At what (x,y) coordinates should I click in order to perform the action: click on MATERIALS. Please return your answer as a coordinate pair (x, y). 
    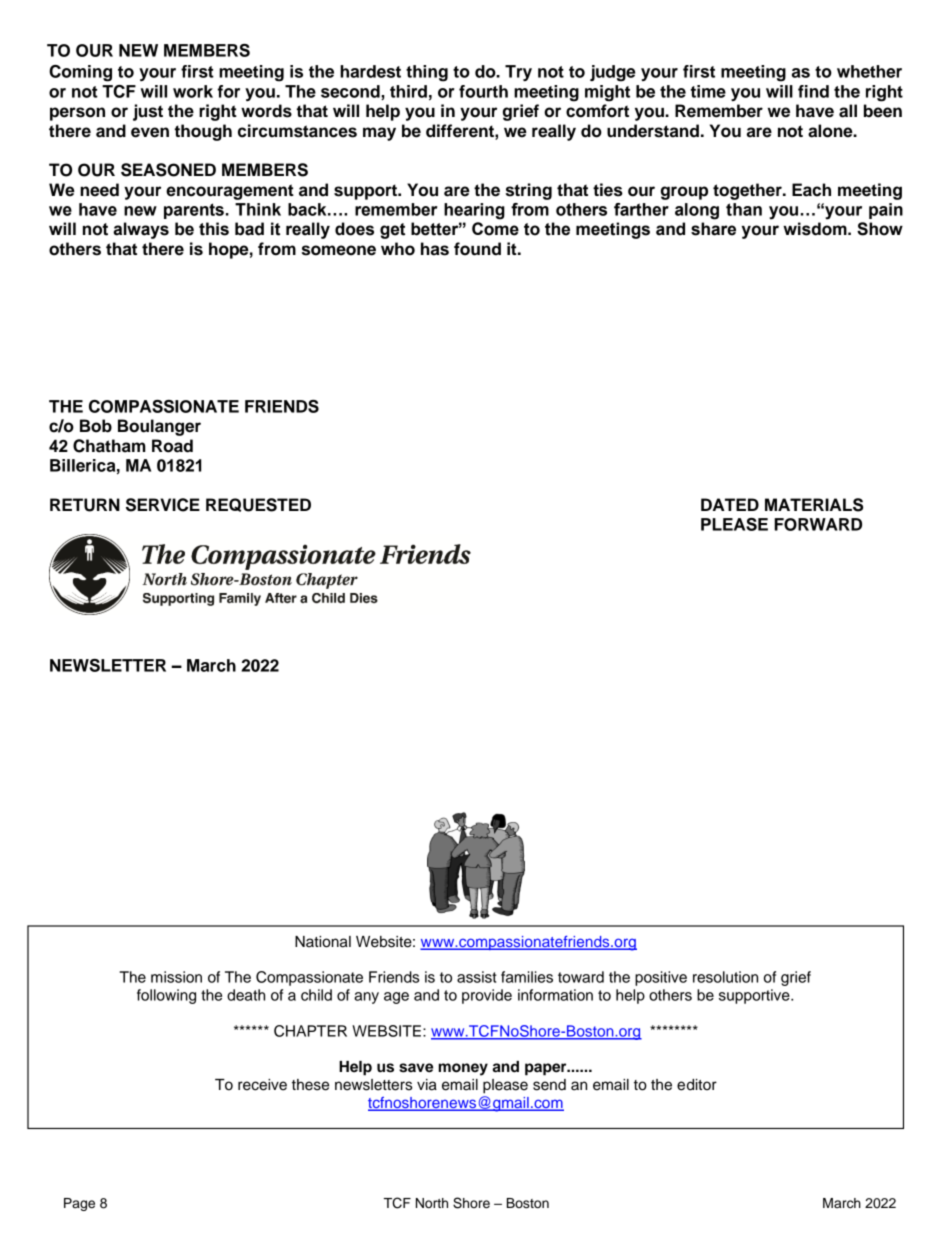
    Looking at the image, I should click on (814, 505).
